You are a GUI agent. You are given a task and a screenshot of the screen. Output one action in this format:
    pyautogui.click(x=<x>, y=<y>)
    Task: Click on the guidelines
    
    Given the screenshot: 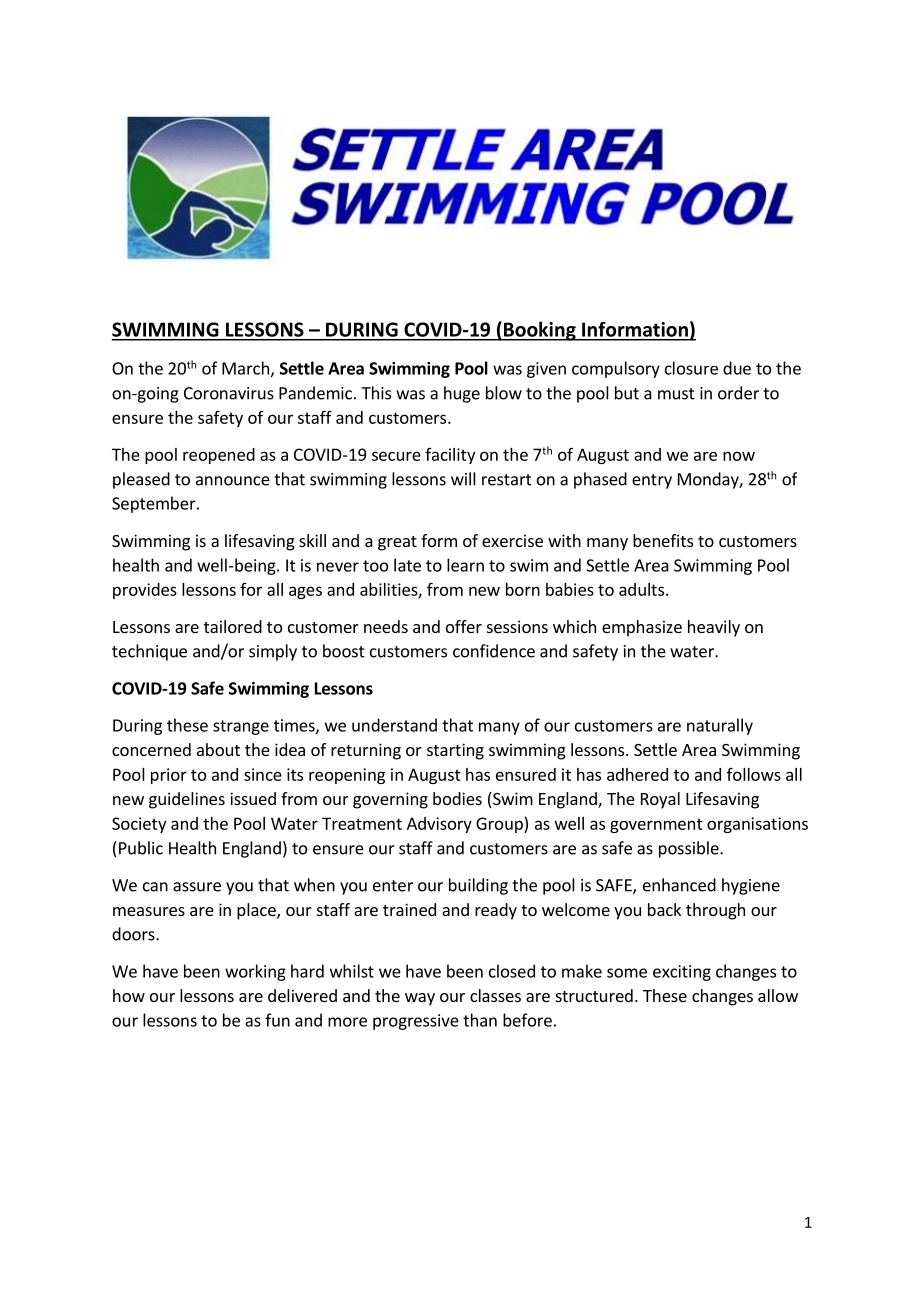 What is the action you would take?
    pyautogui.click(x=187, y=800)
